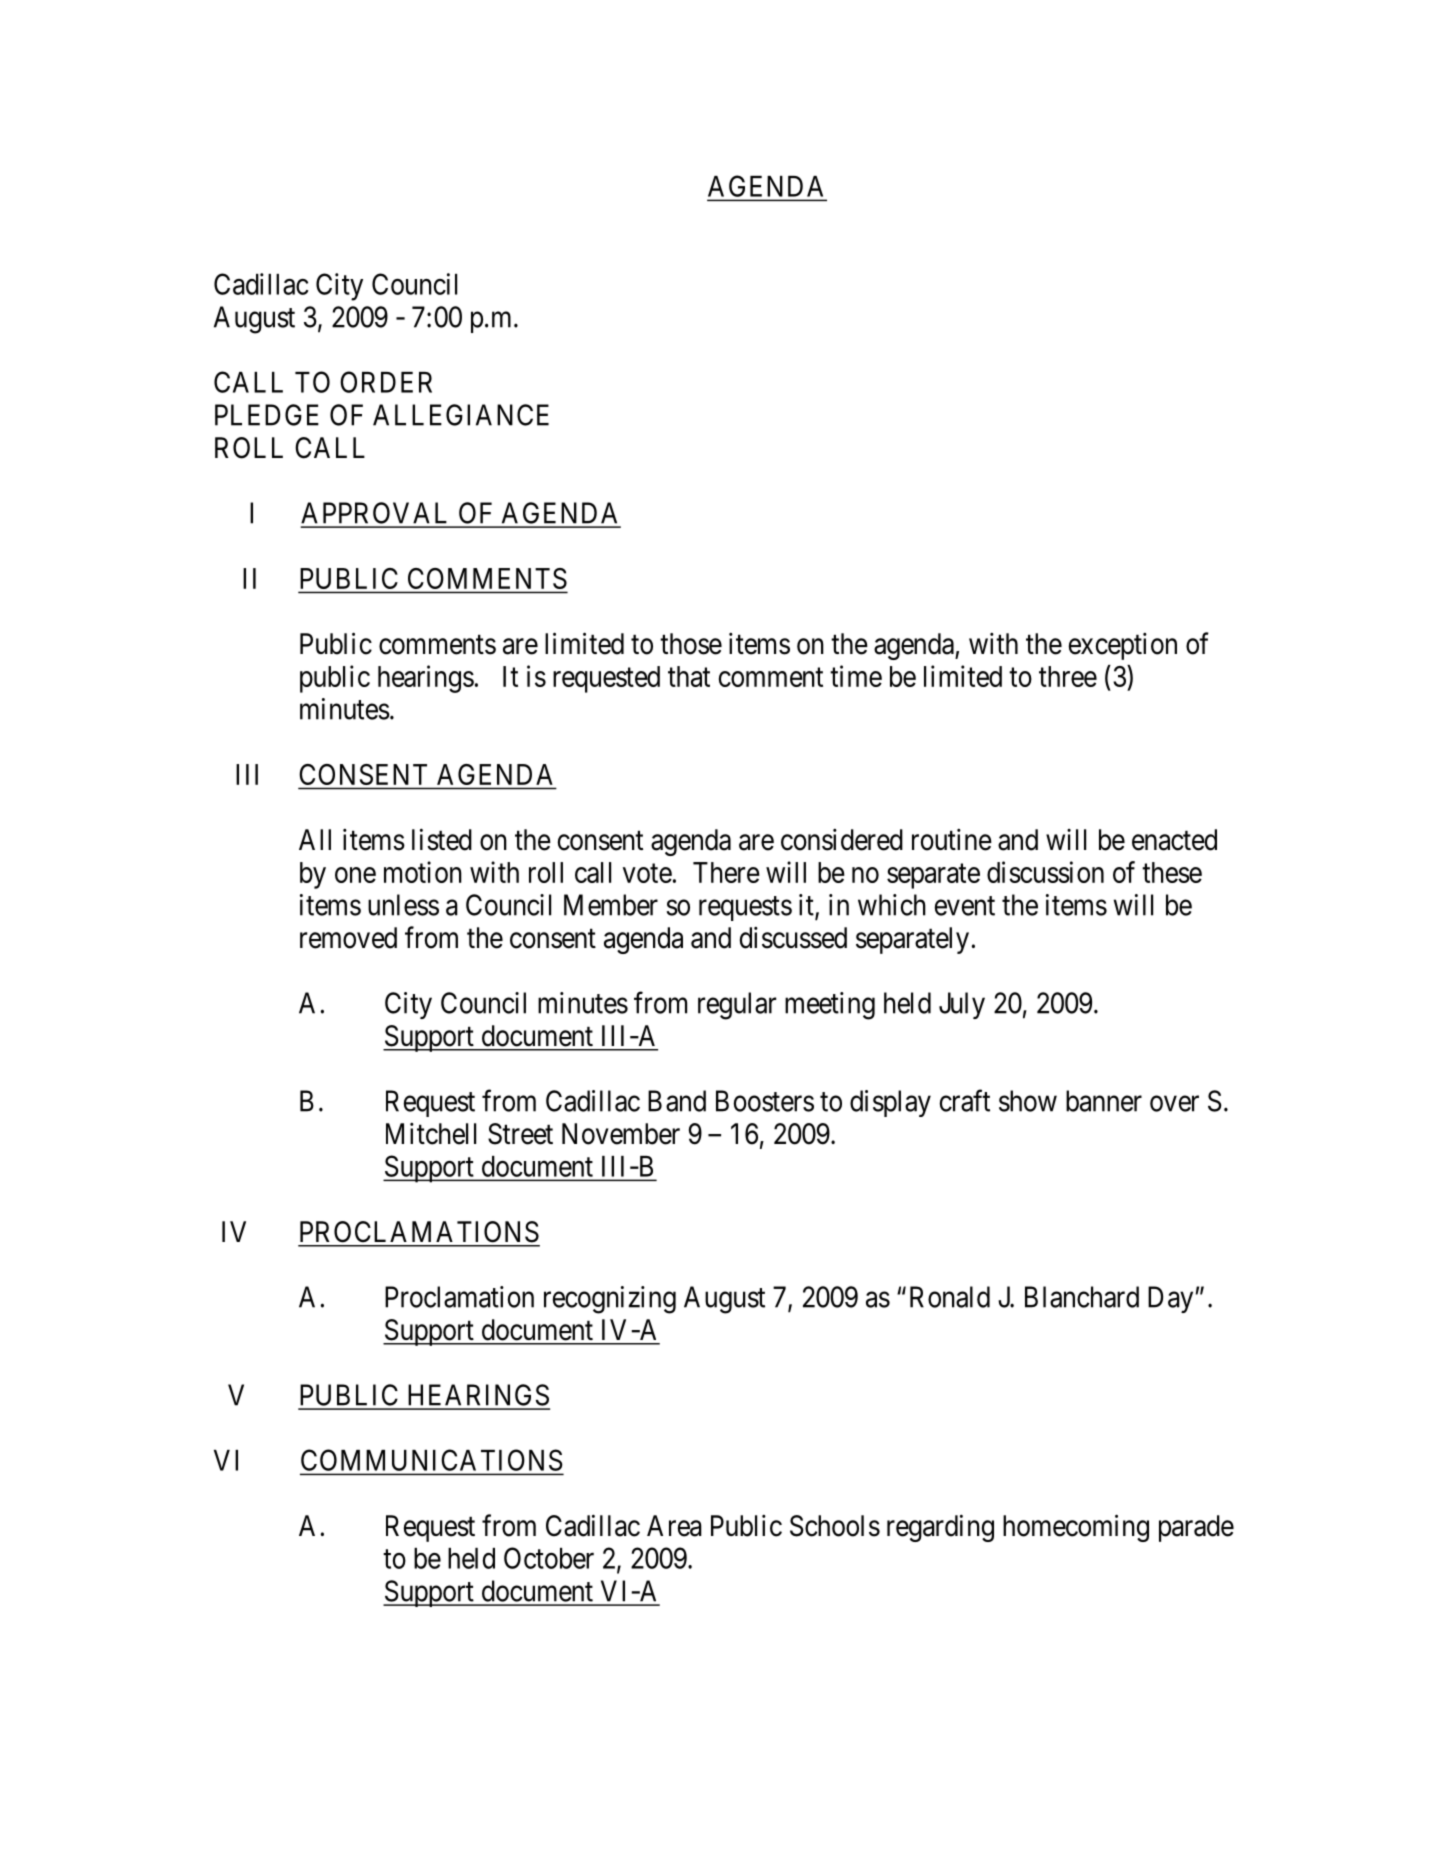 The image size is (1449, 1875). What do you see at coordinates (549, 1558) in the image?
I see `October` at bounding box center [549, 1558].
